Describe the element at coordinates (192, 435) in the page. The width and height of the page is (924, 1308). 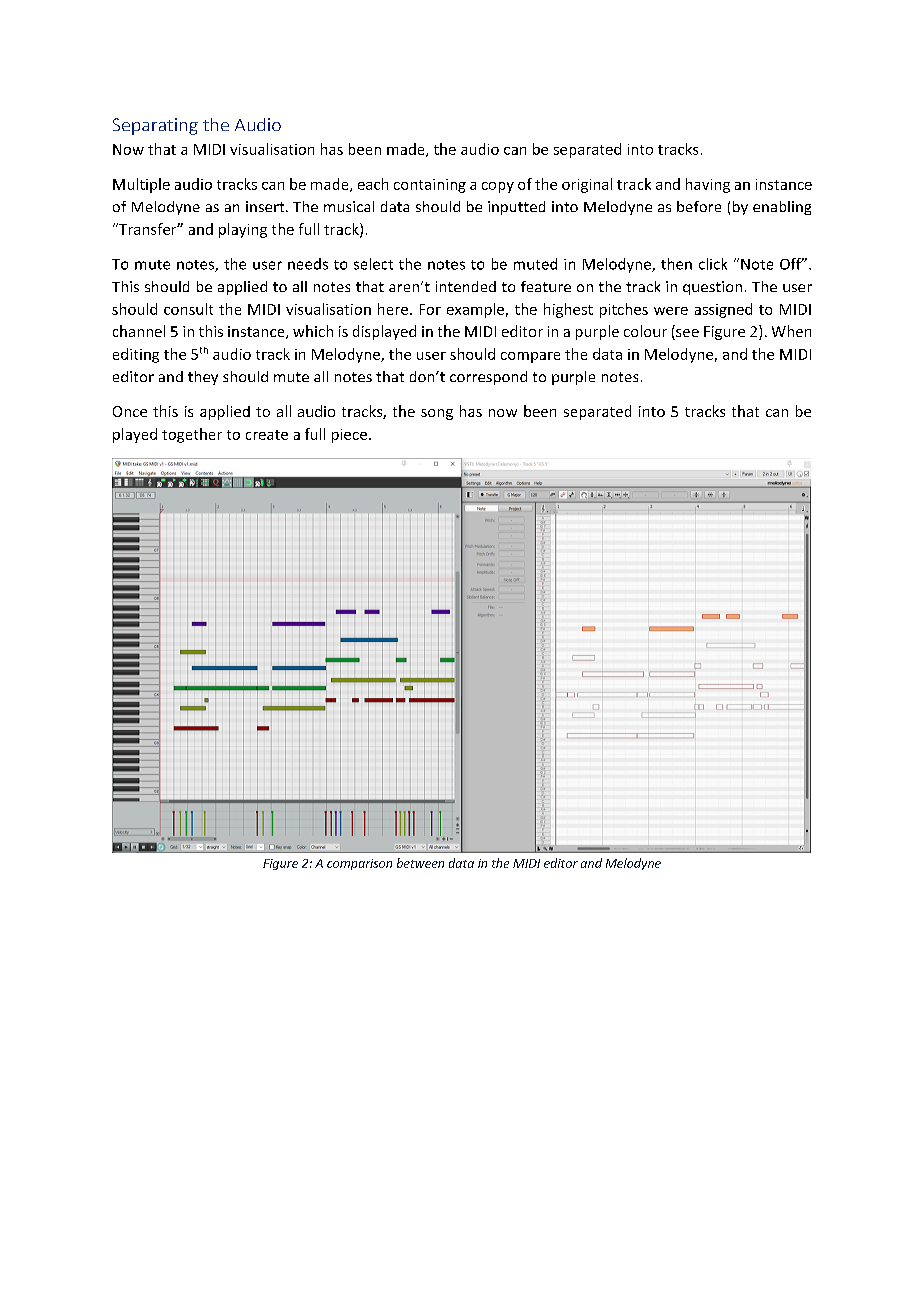
I see `together` at that location.
